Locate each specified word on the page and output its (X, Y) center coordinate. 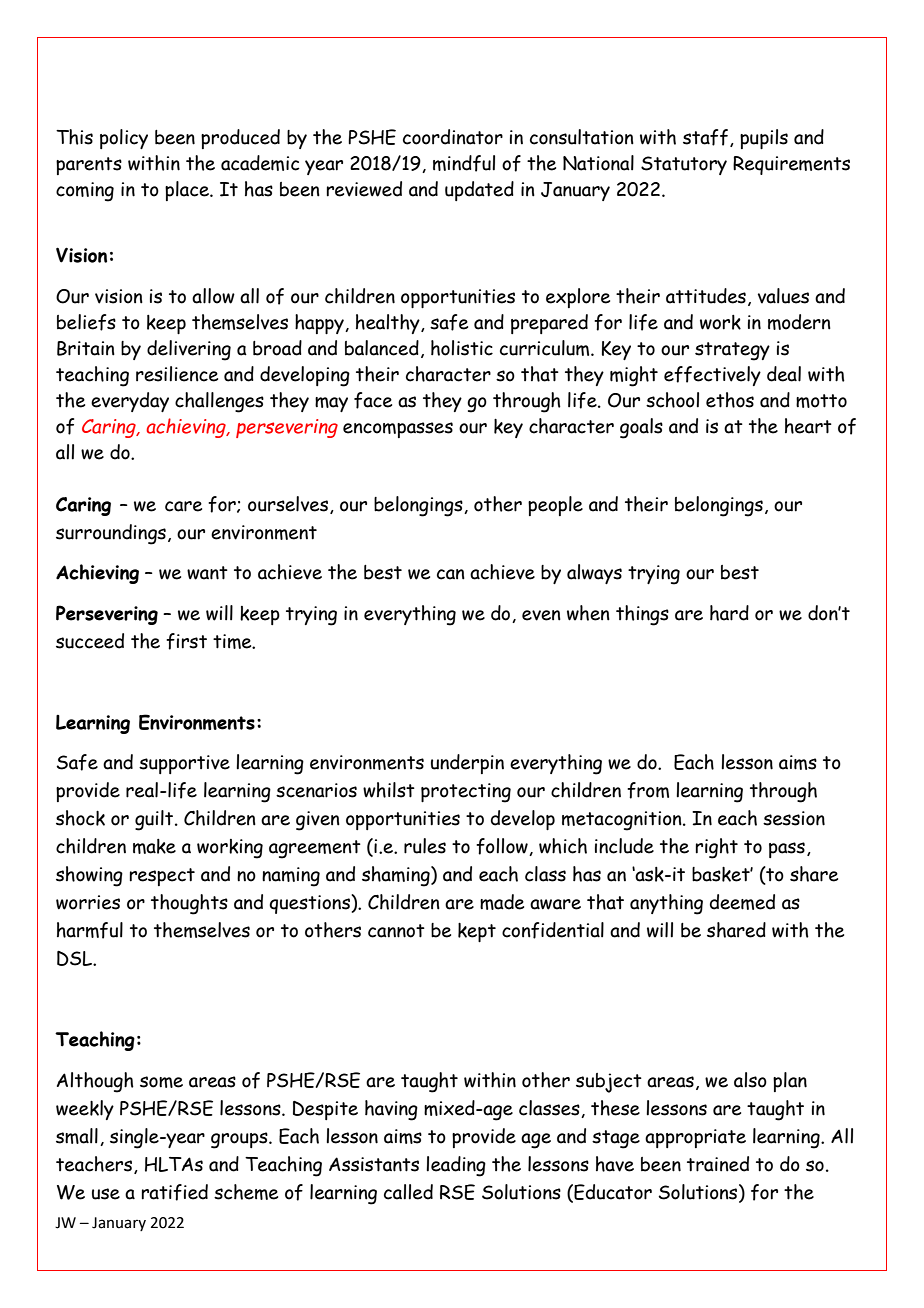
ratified (174, 1192)
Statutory (684, 165)
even (541, 615)
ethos (730, 400)
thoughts (189, 904)
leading (456, 1166)
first (186, 641)
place (188, 191)
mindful (464, 163)
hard (729, 613)
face (373, 400)
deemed (742, 902)
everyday (130, 402)
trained (718, 1164)
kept (477, 932)
